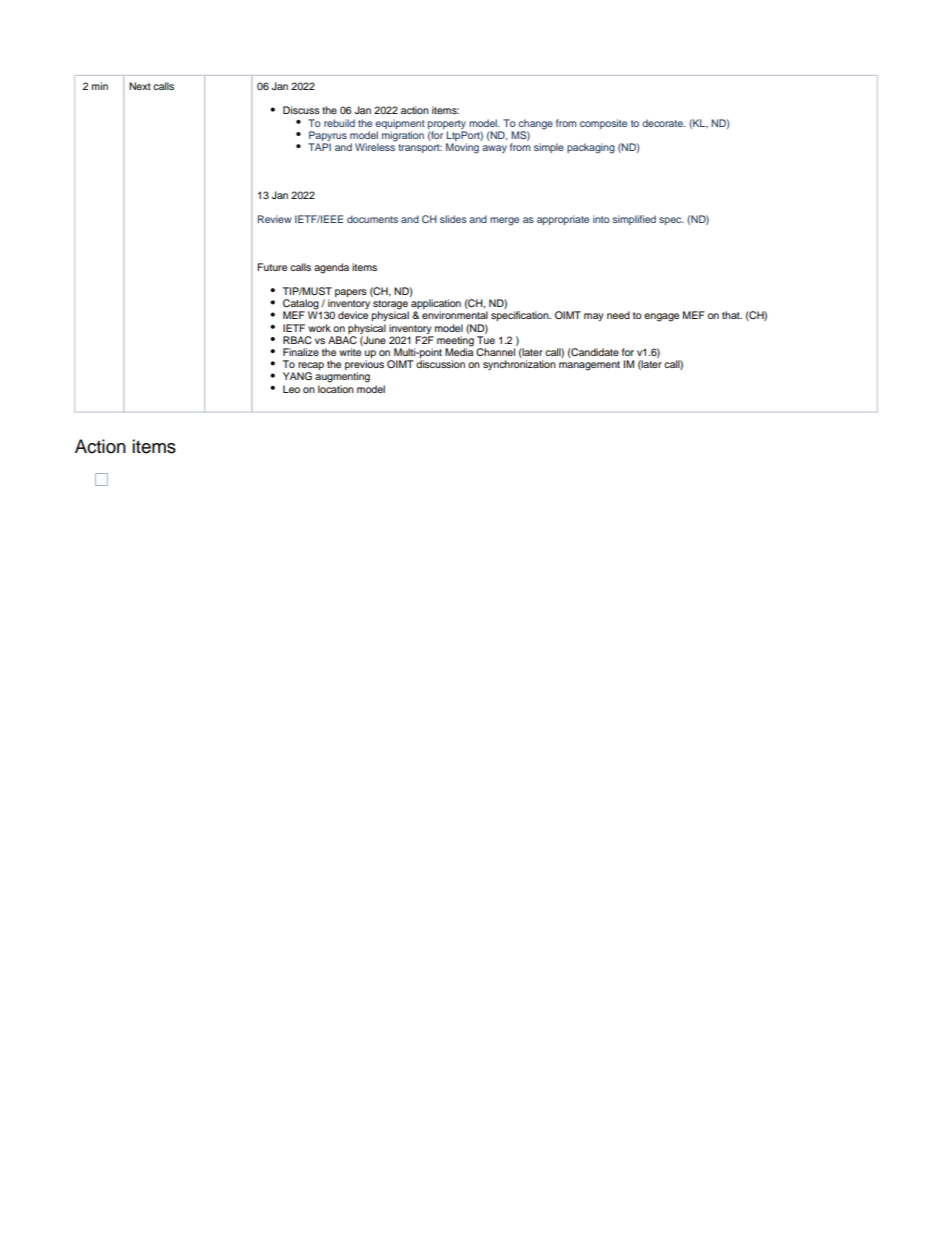  I want to click on need, so click(618, 315).
